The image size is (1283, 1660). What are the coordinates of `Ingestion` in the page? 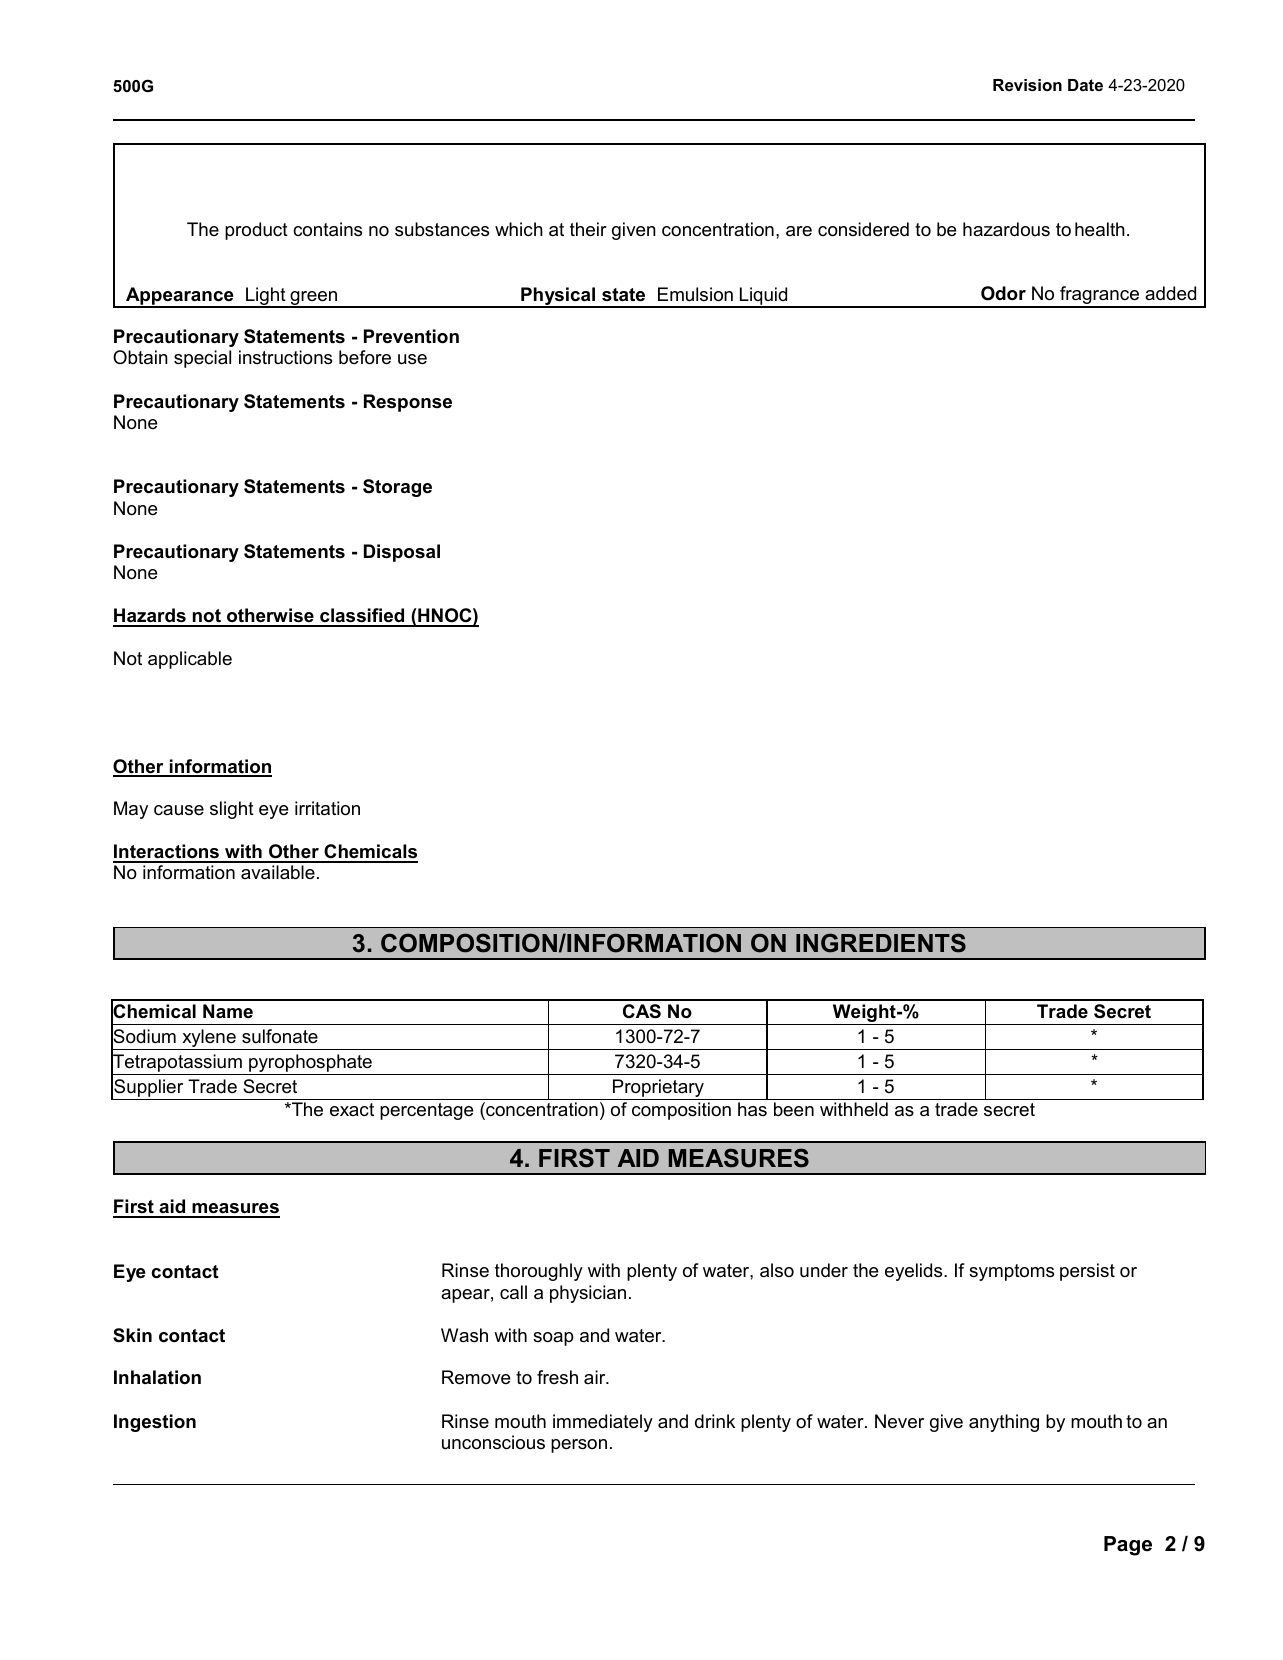 It's located at (155, 1423).
